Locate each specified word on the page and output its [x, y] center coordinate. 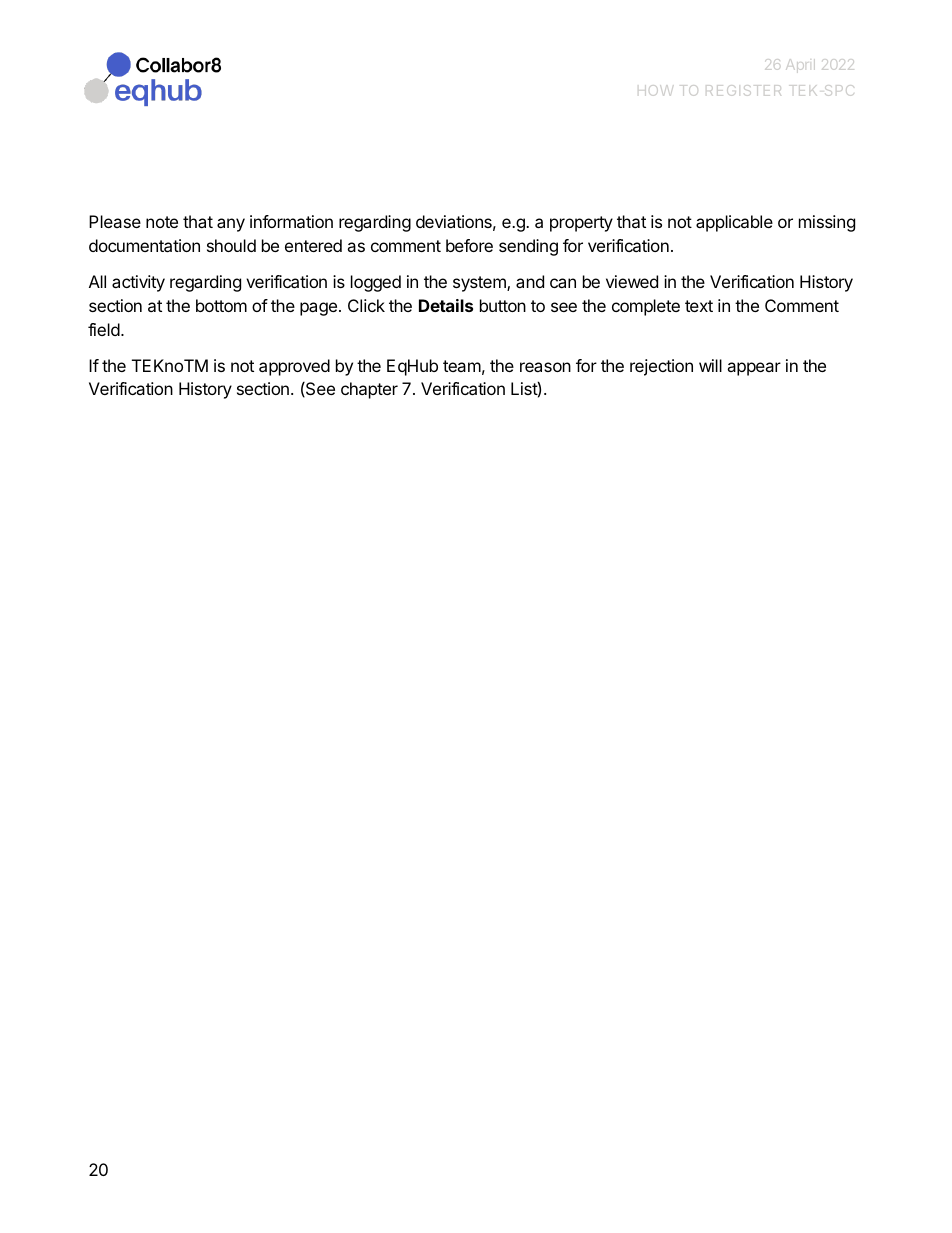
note [162, 222]
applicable [734, 223]
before [469, 245]
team [462, 366]
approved [294, 367]
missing [827, 223]
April [800, 66]
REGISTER [745, 90]
